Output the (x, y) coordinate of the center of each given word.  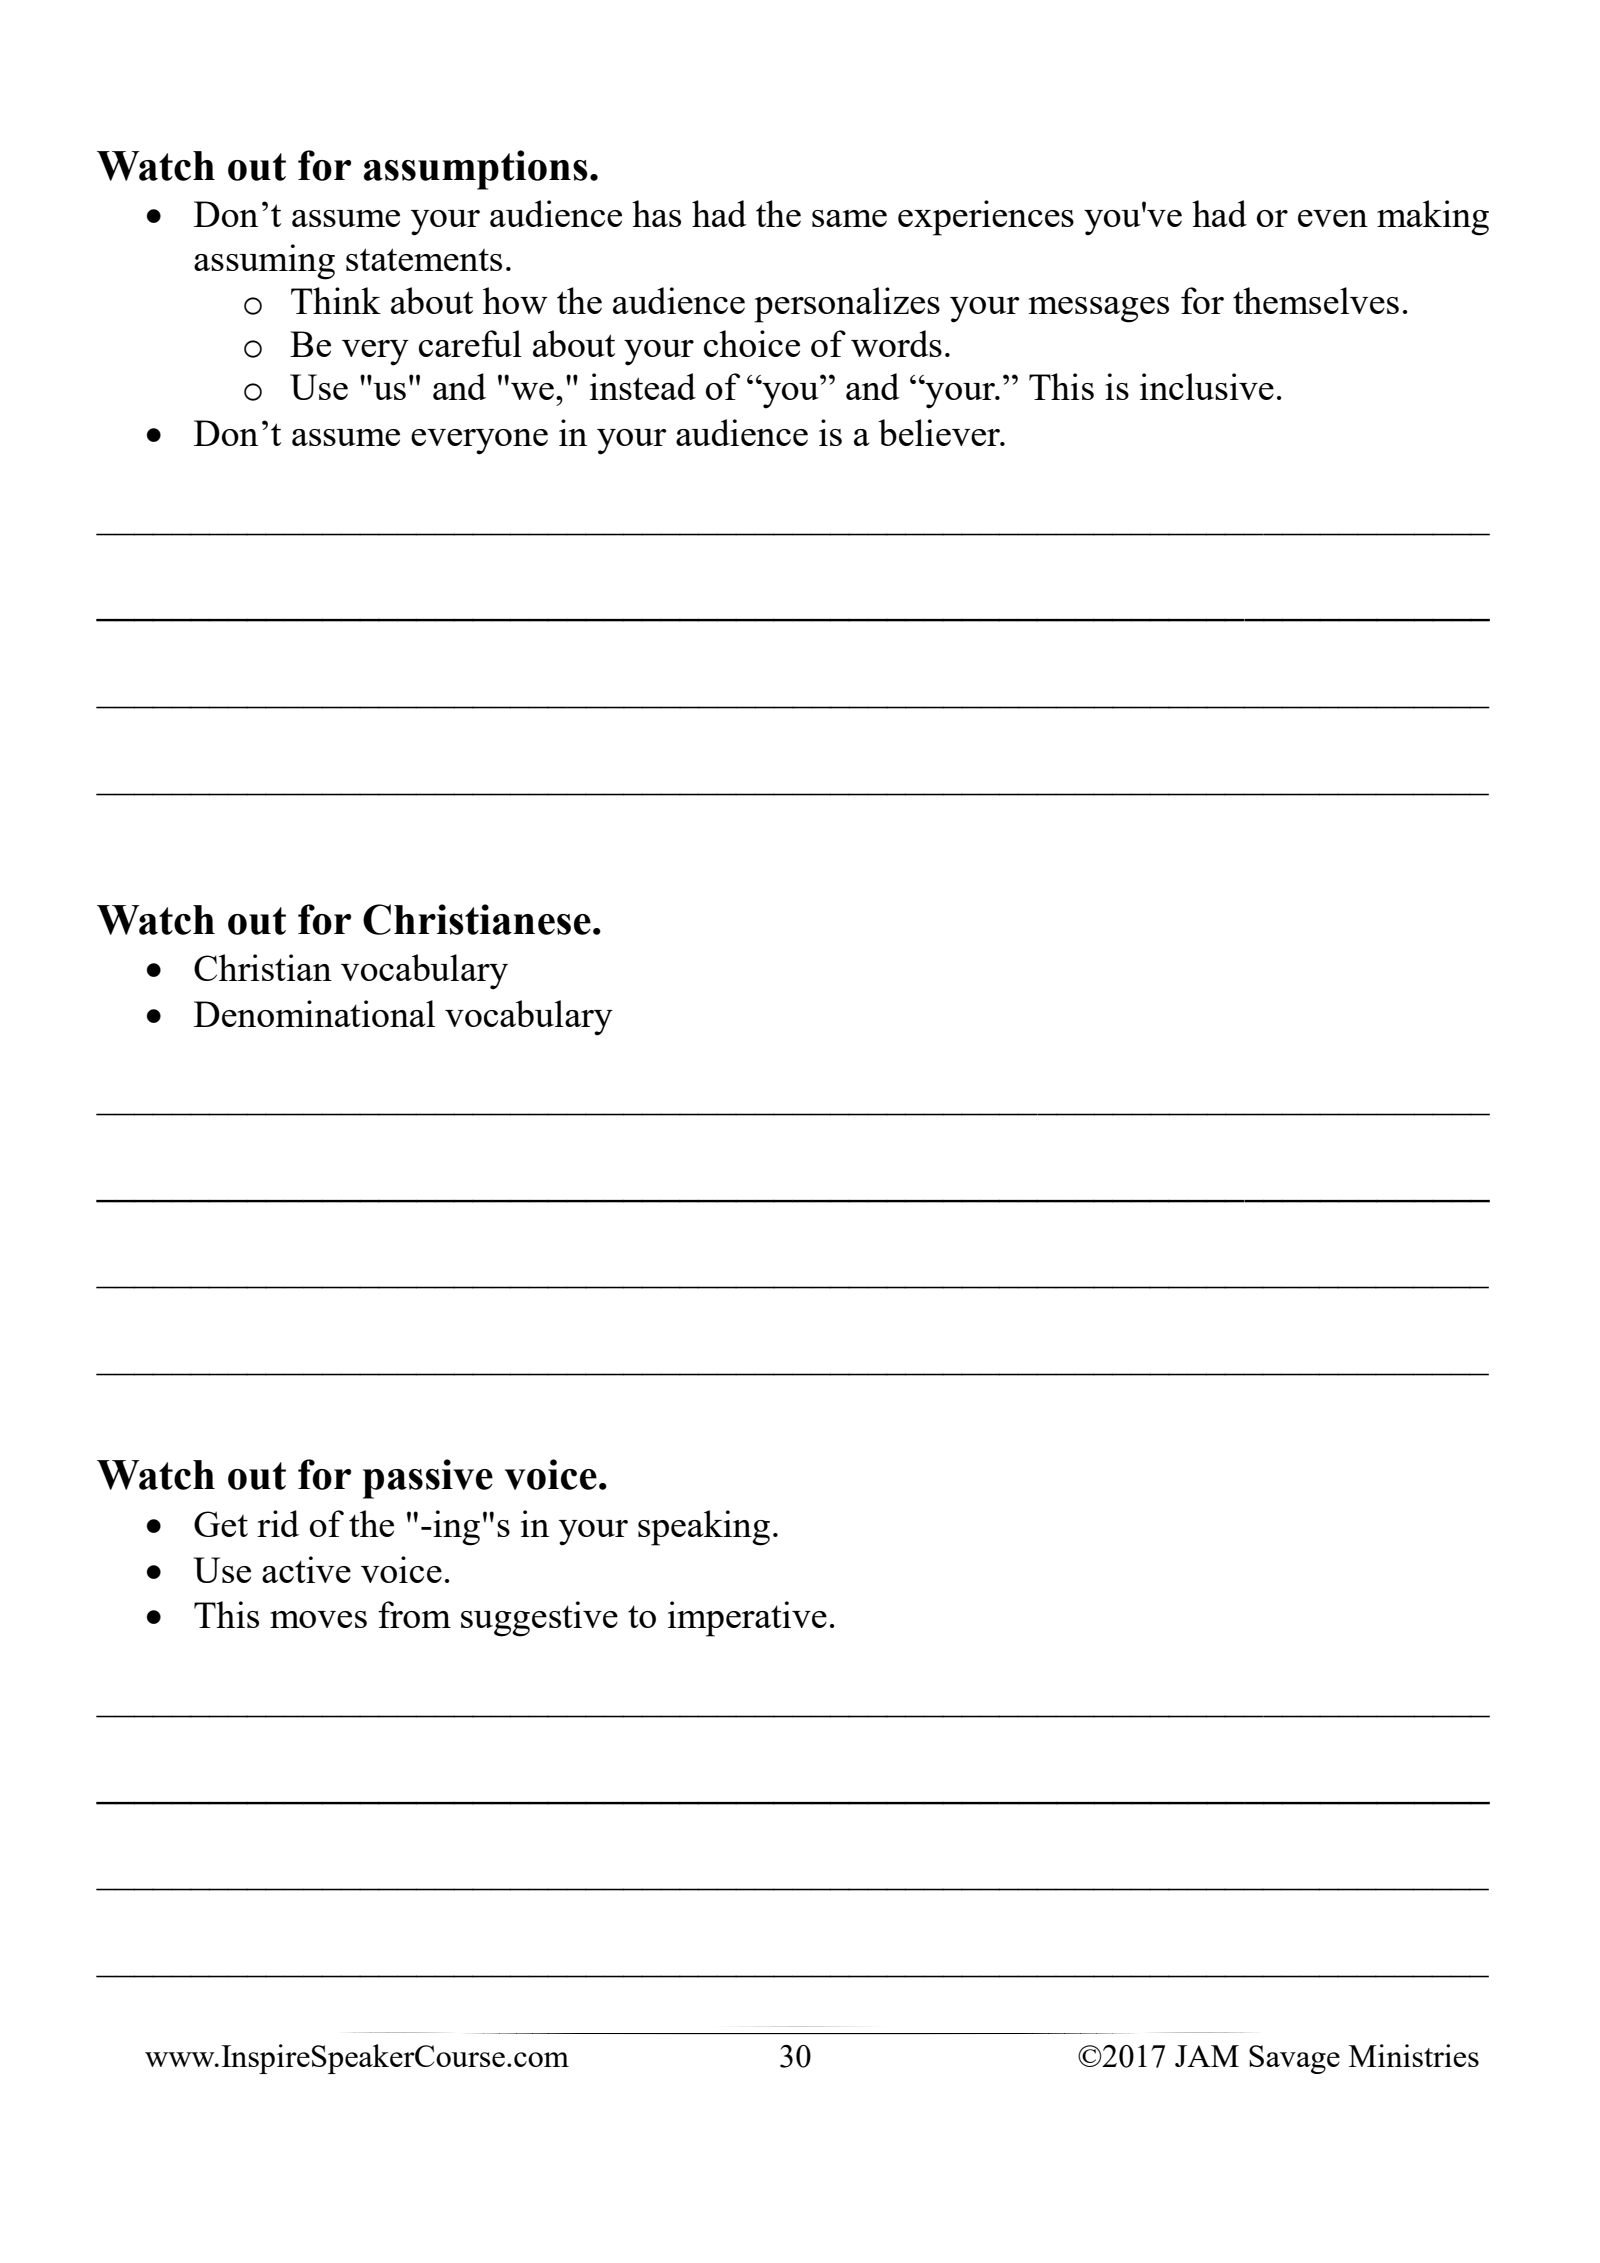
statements (424, 259)
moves (318, 1619)
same (849, 218)
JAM (1207, 2056)
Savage (1294, 2059)
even (1333, 218)
